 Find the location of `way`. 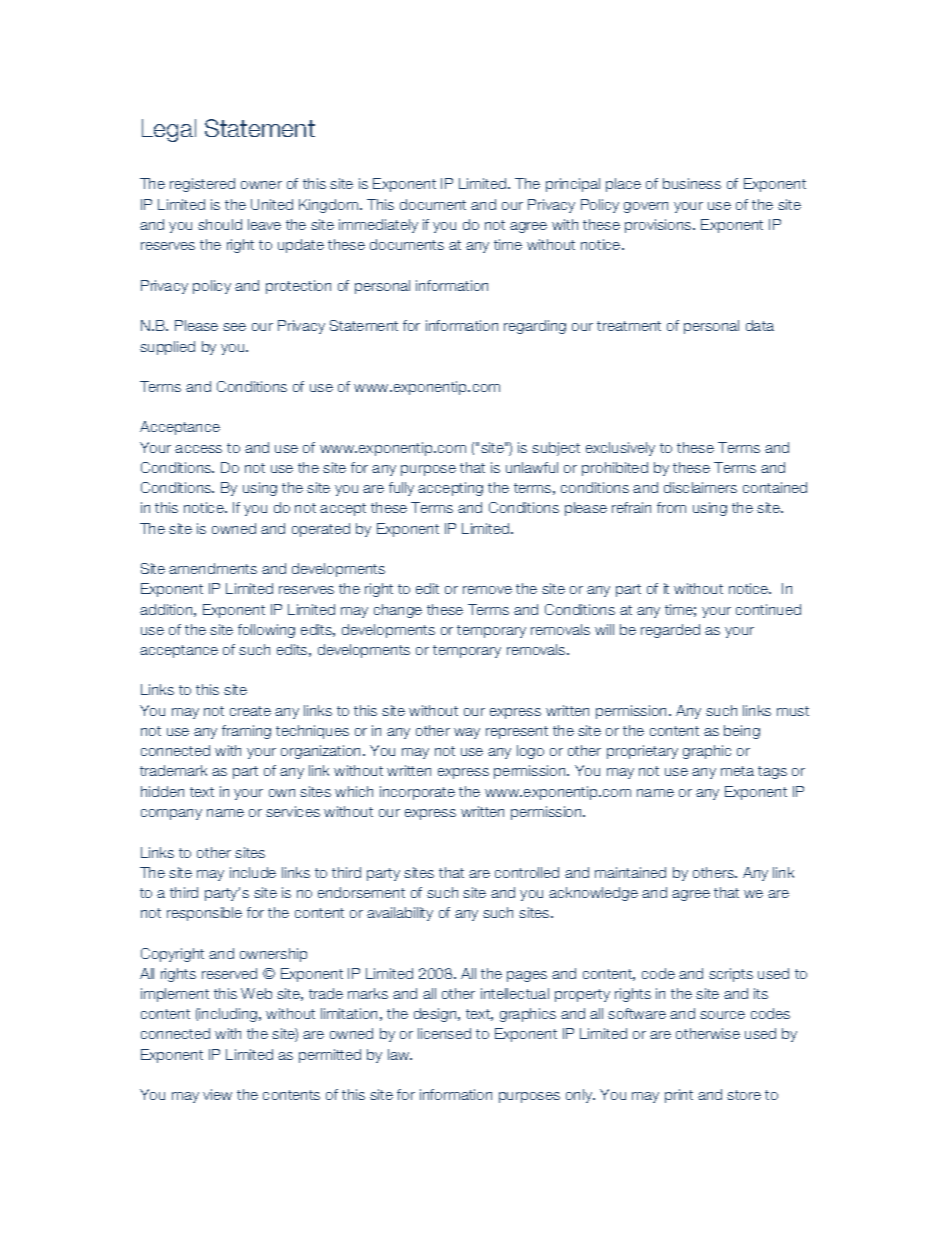

way is located at coordinates (467, 733).
